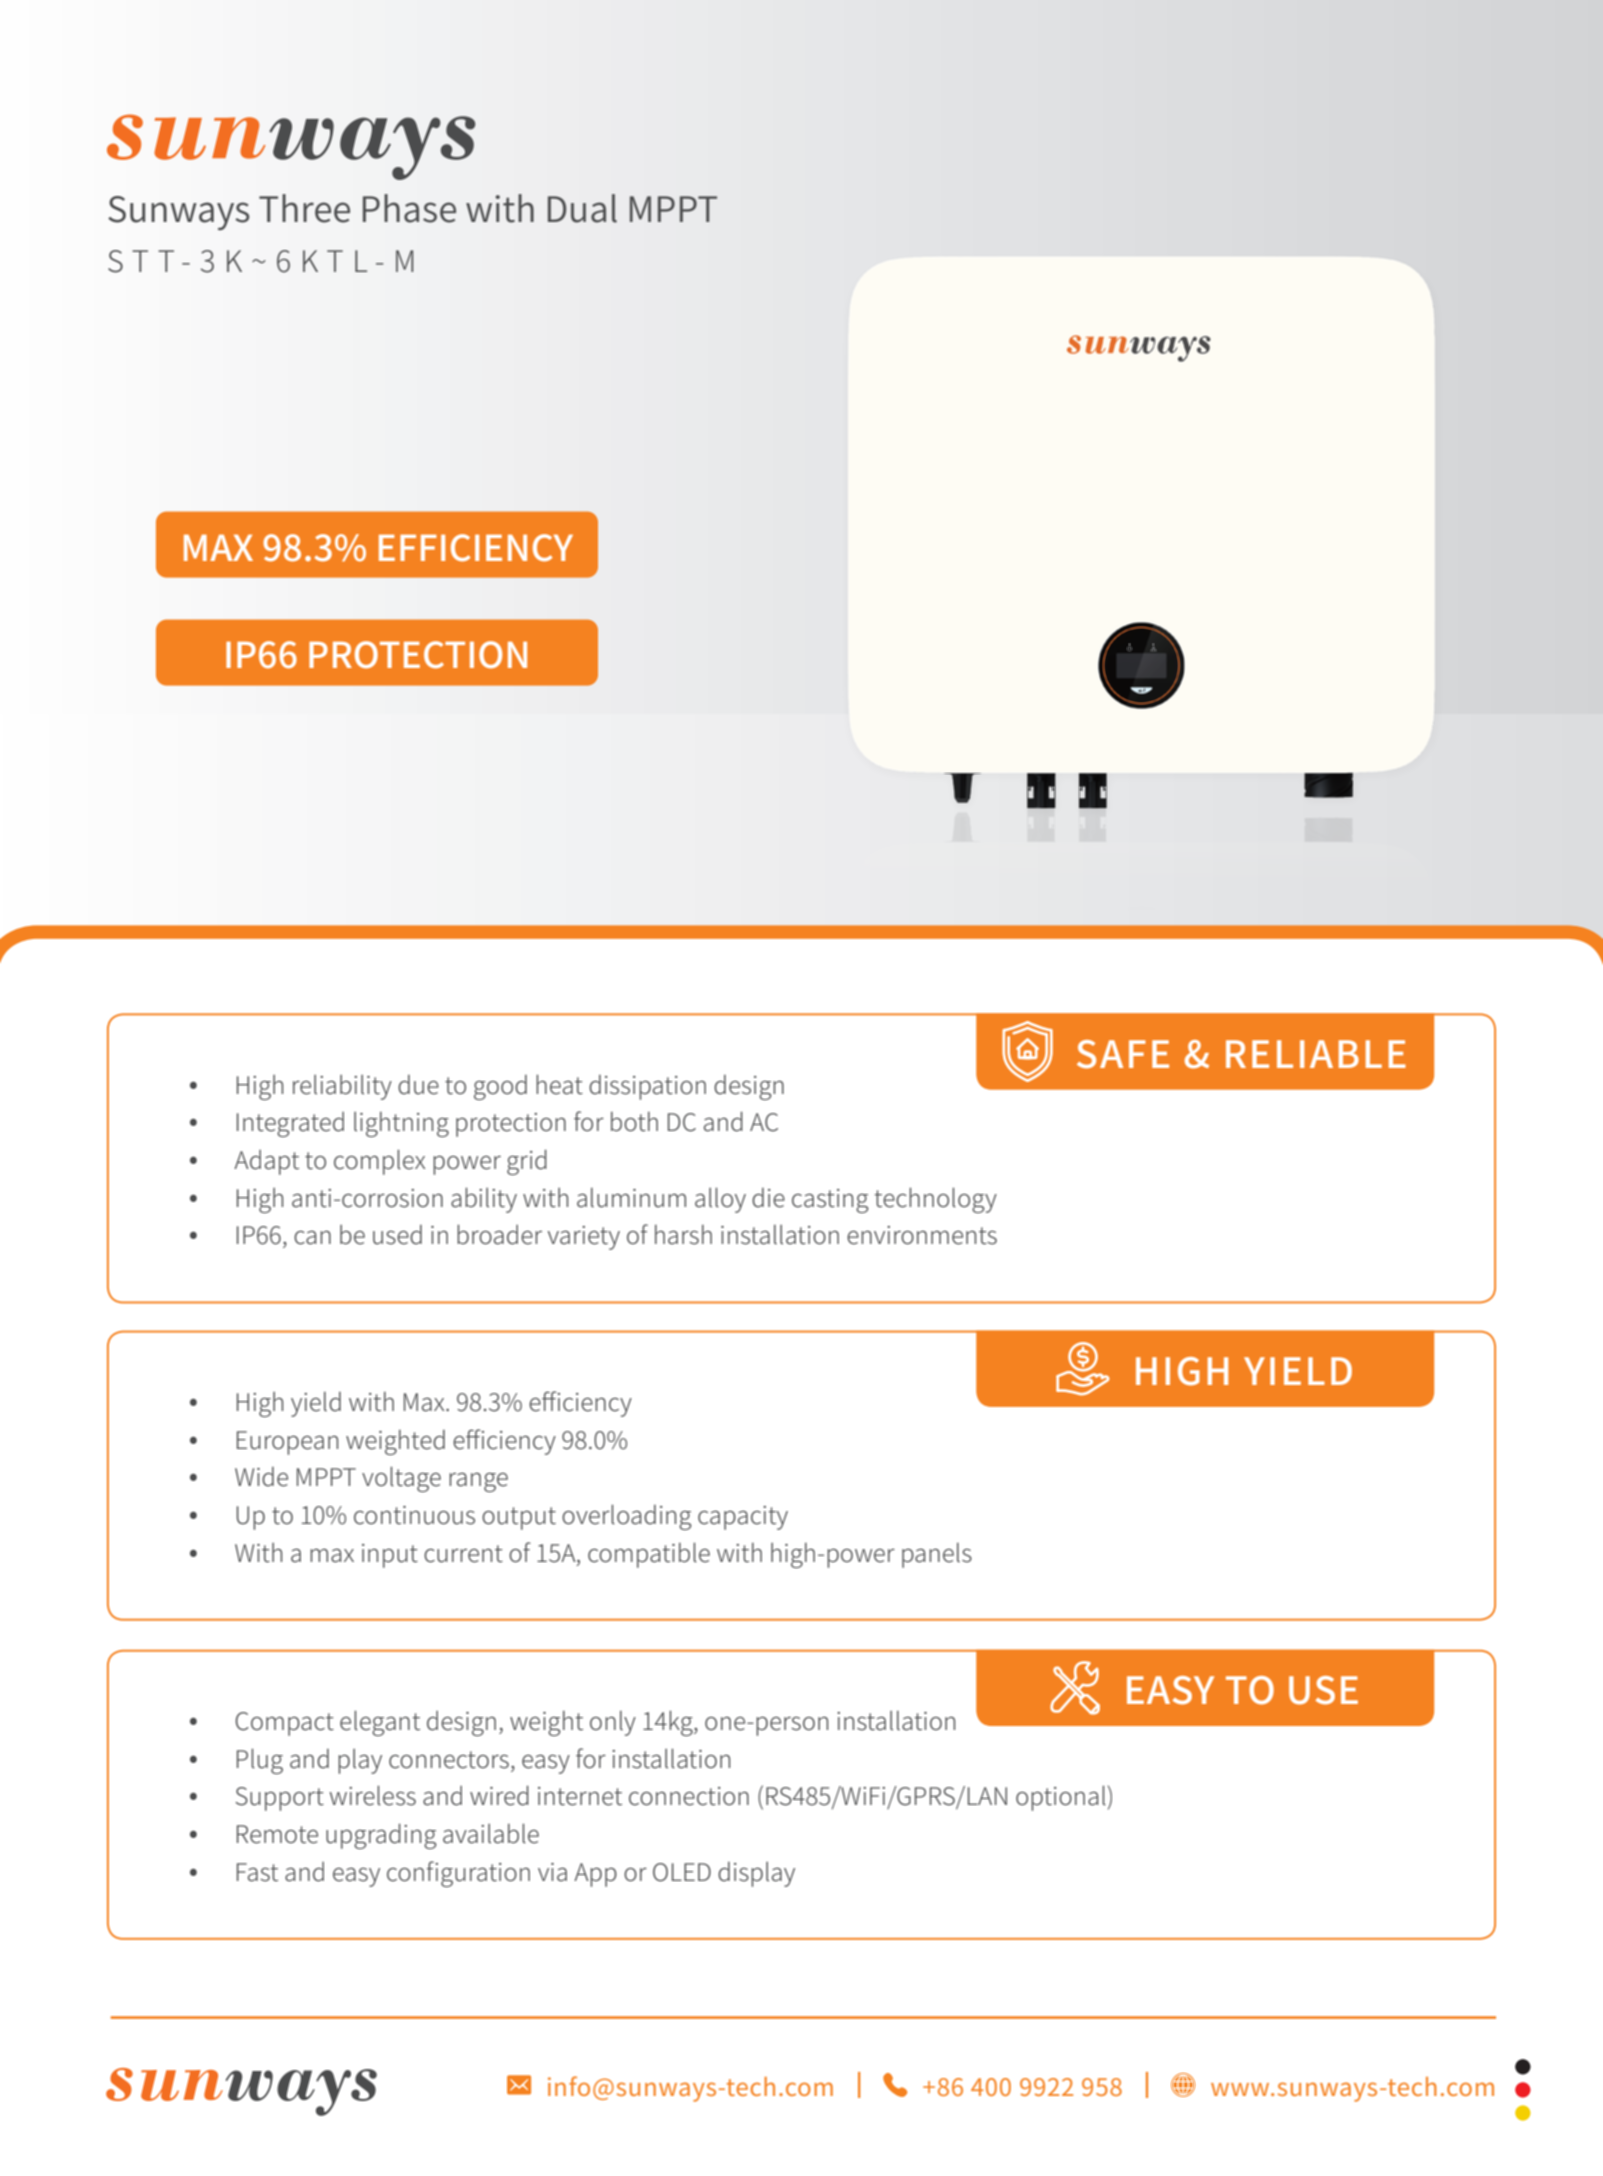 The image size is (1603, 2176). I want to click on Phase, so click(409, 208).
